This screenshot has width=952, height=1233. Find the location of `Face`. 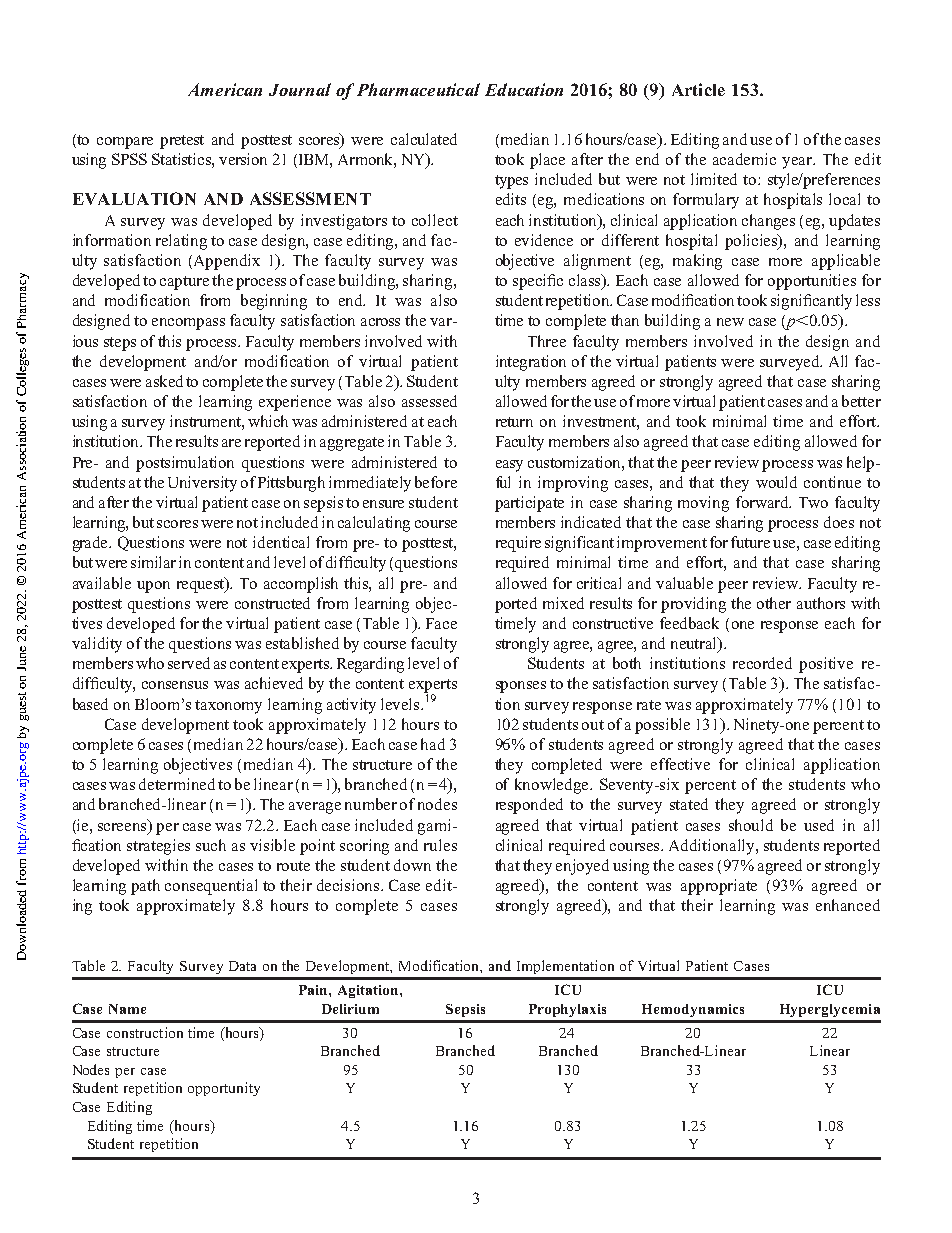

Face is located at coordinates (441, 623).
